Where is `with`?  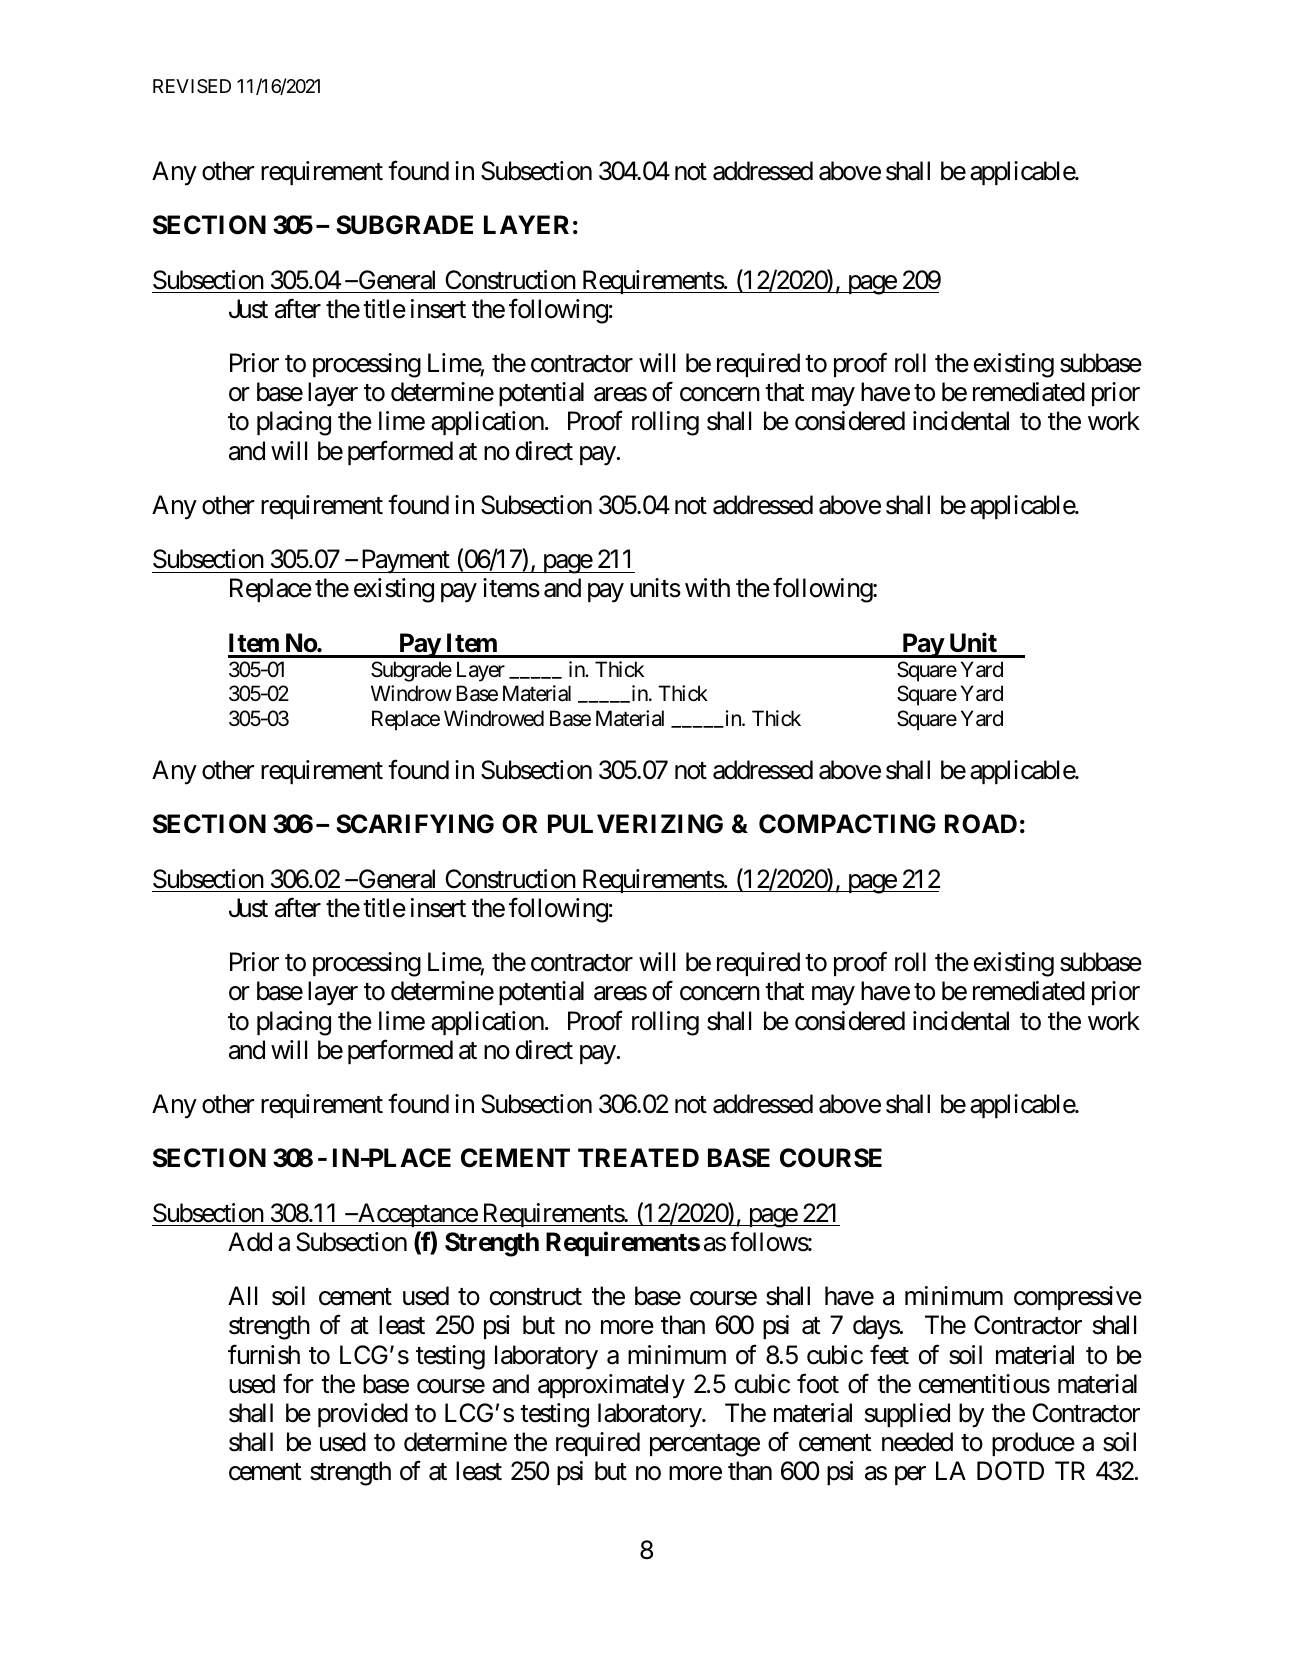
with is located at coordinates (707, 587).
